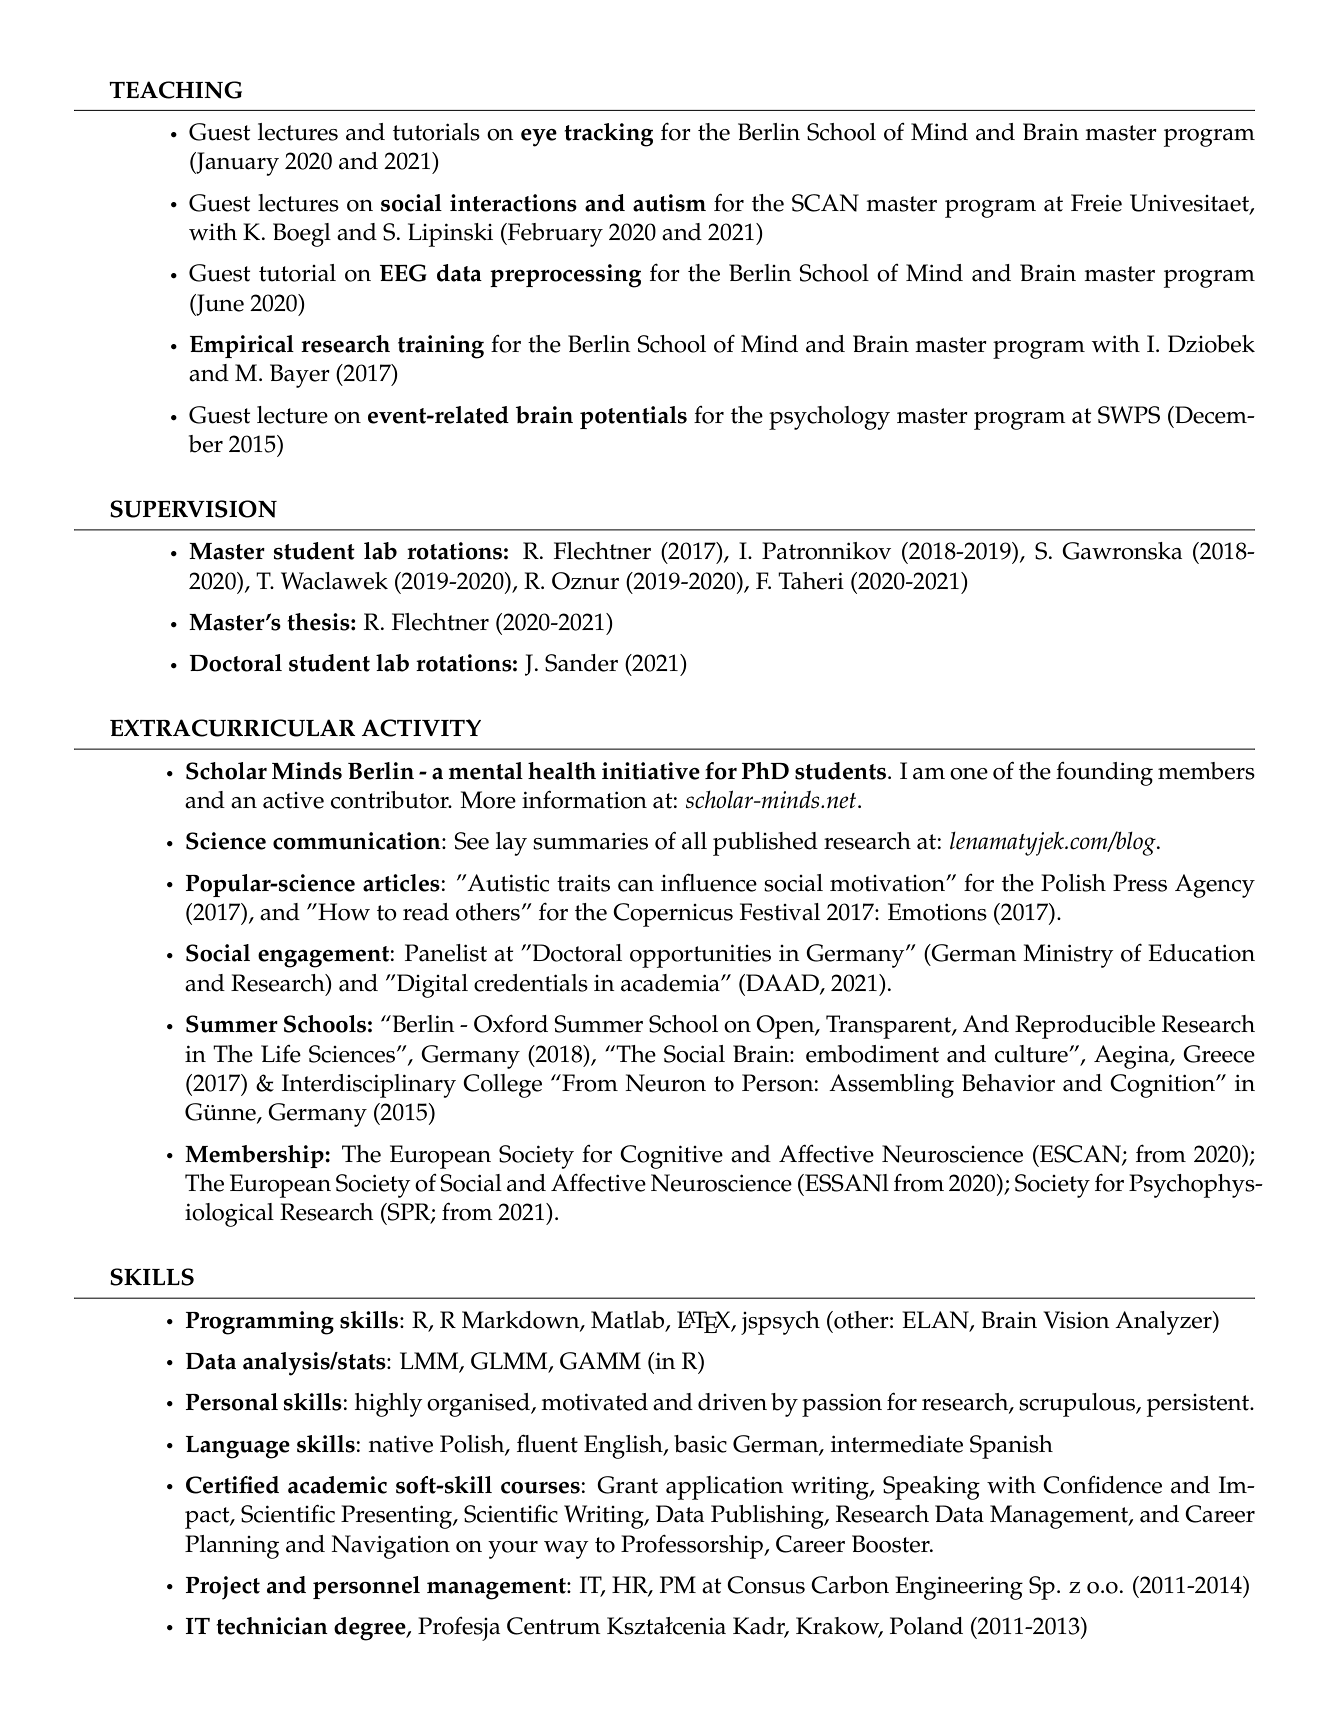 The image size is (1329, 1720). Describe the element at coordinates (233, 728) in the screenshot. I see `EXTRACURRICULAR` at that location.
